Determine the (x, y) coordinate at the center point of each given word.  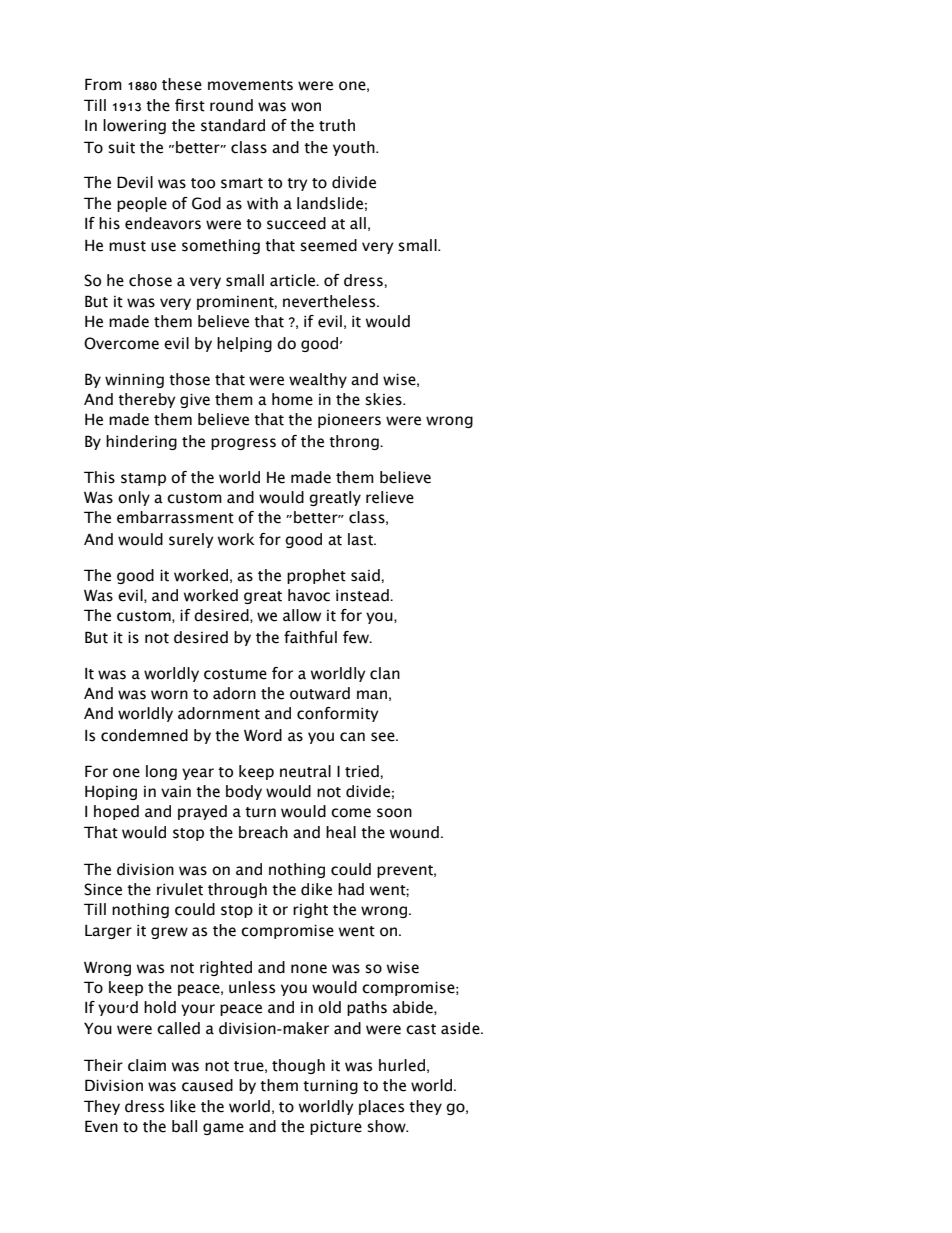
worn (169, 695)
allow (302, 615)
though (298, 1066)
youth (355, 148)
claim (147, 1065)
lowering (134, 126)
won (306, 107)
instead (363, 595)
